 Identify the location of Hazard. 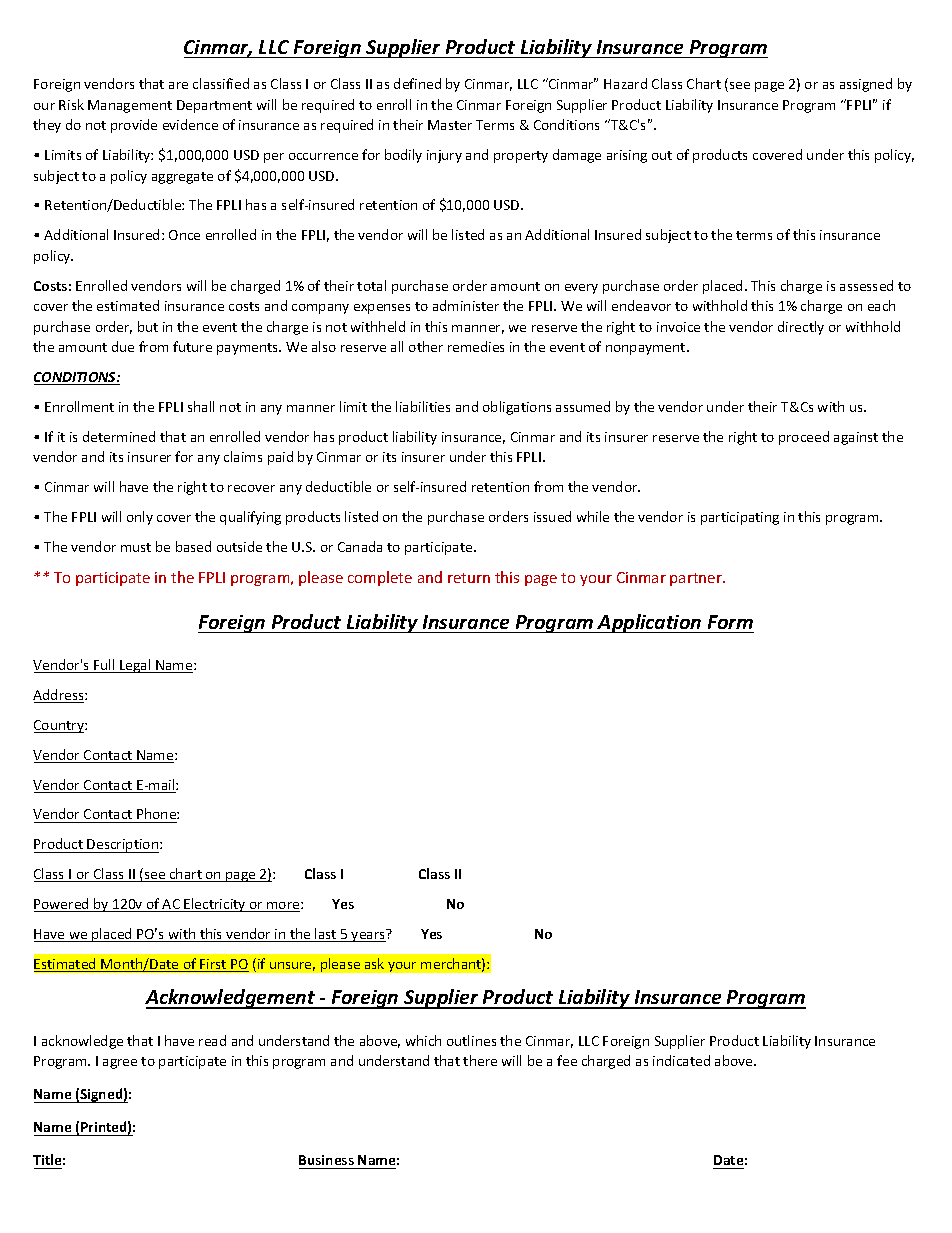
(625, 83).
